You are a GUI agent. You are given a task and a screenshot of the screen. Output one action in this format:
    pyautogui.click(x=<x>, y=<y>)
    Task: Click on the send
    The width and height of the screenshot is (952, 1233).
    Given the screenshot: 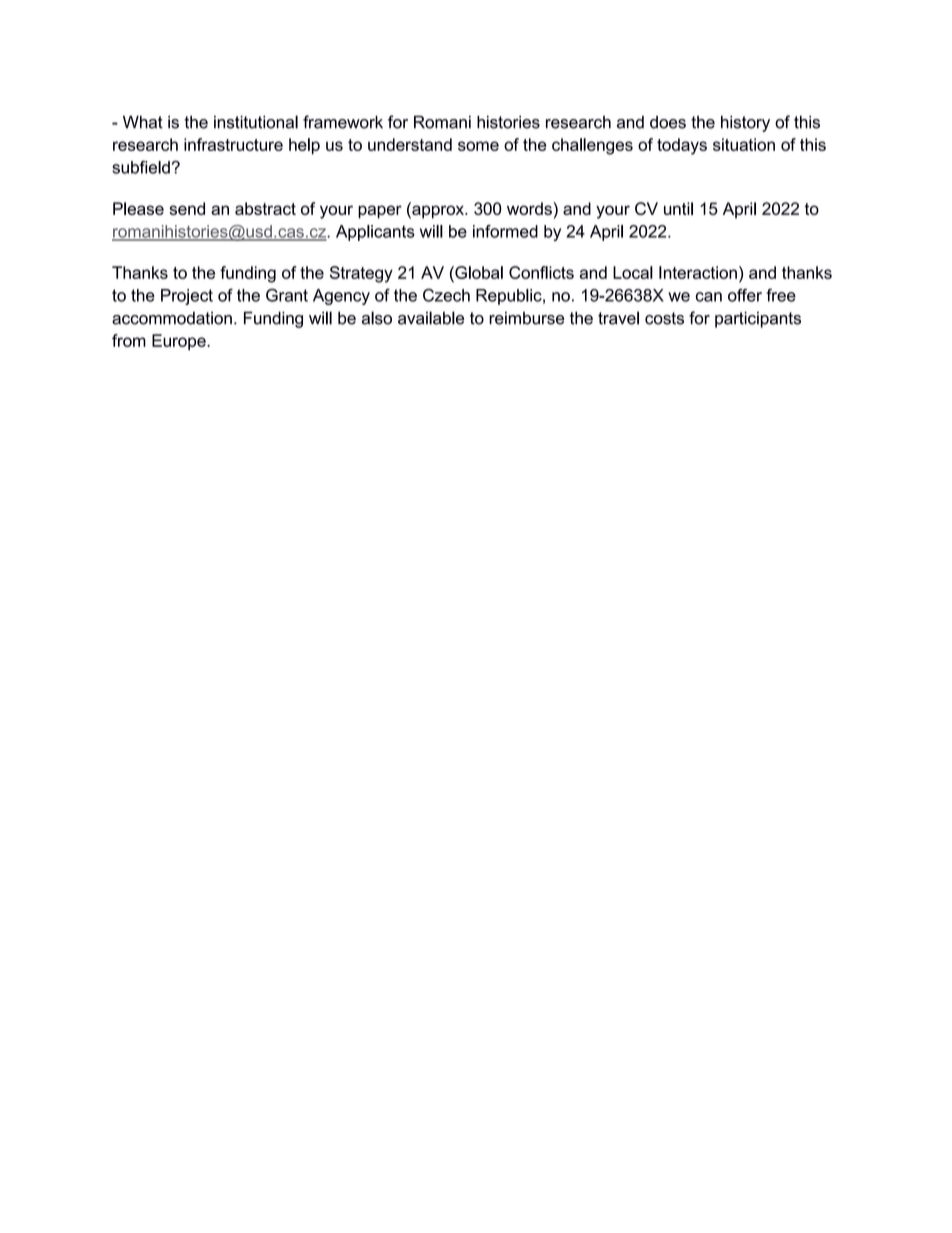 What is the action you would take?
    pyautogui.click(x=187, y=208)
